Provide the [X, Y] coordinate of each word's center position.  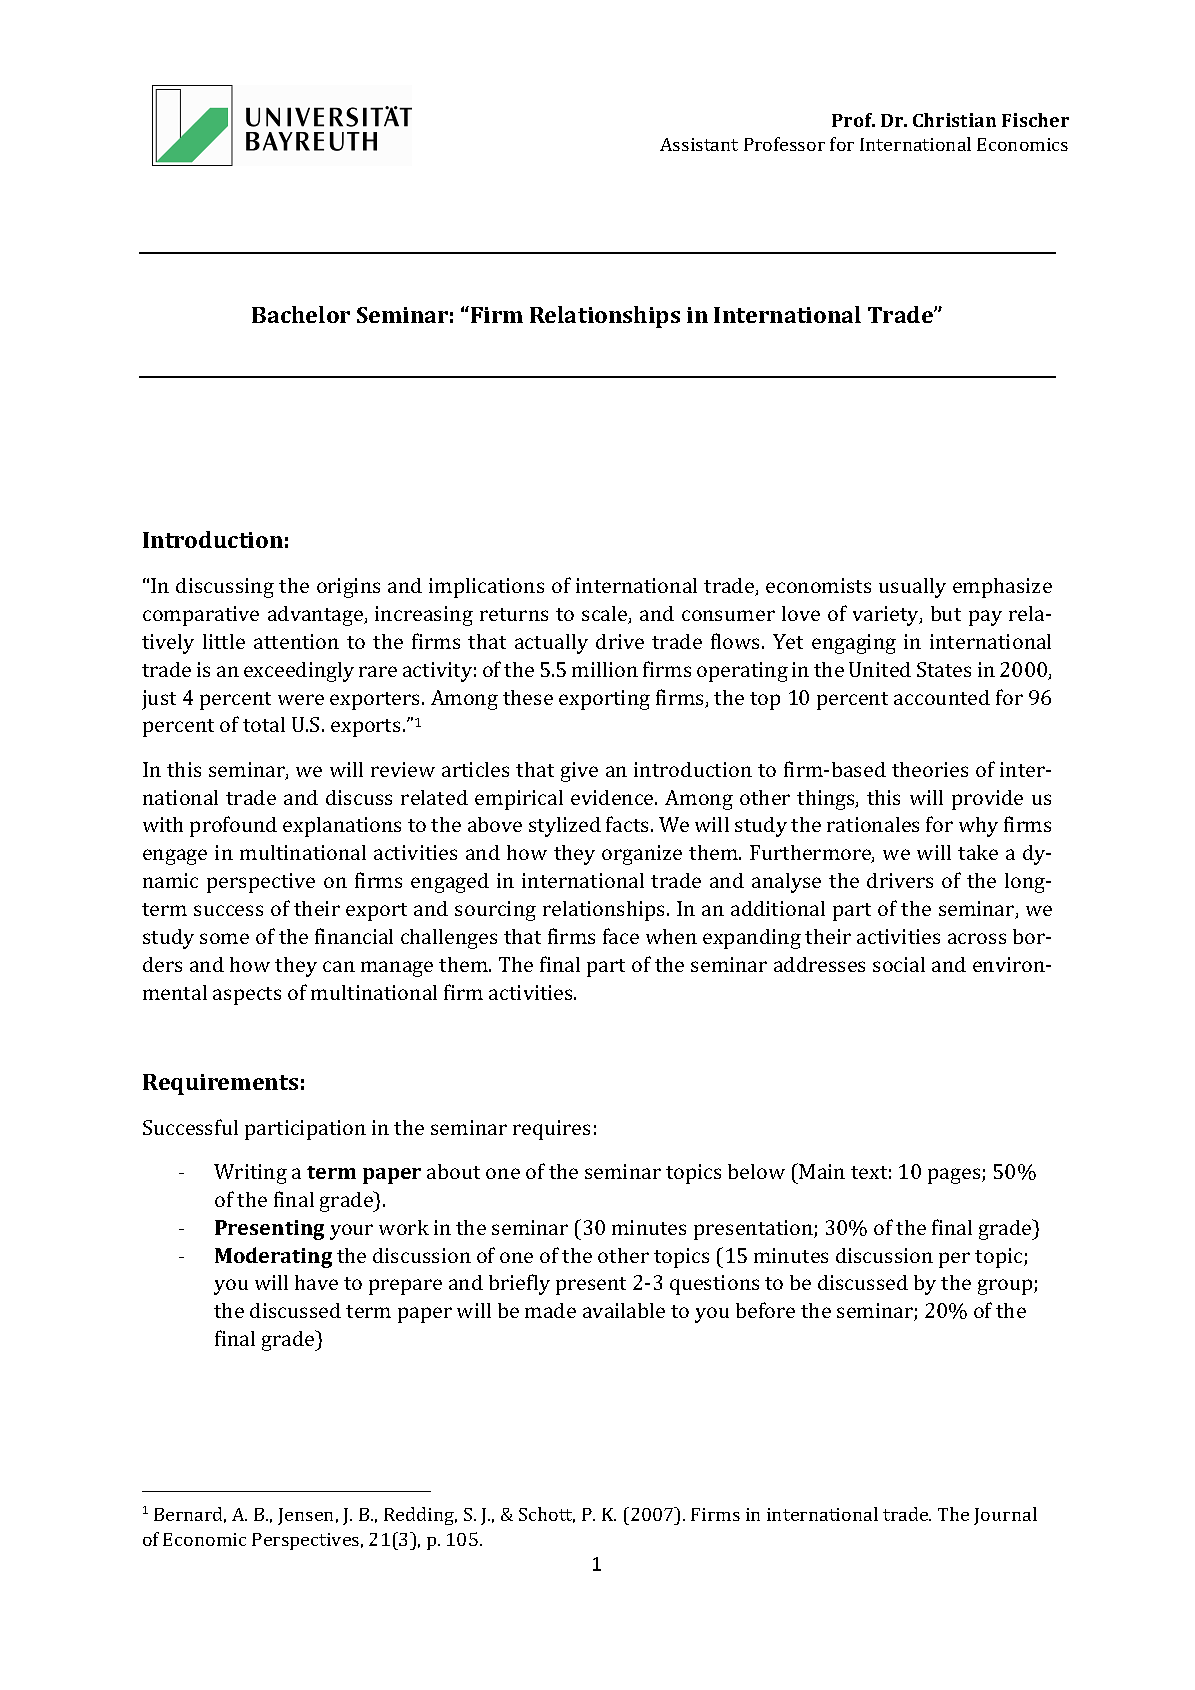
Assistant [699, 144]
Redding [420, 1516]
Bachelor [301, 314]
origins [348, 588]
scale [606, 615]
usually [912, 588]
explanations [342, 827]
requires [551, 1130]
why [978, 827]
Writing [250, 1174]
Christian [954, 120]
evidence [613, 797]
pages [955, 1176]
